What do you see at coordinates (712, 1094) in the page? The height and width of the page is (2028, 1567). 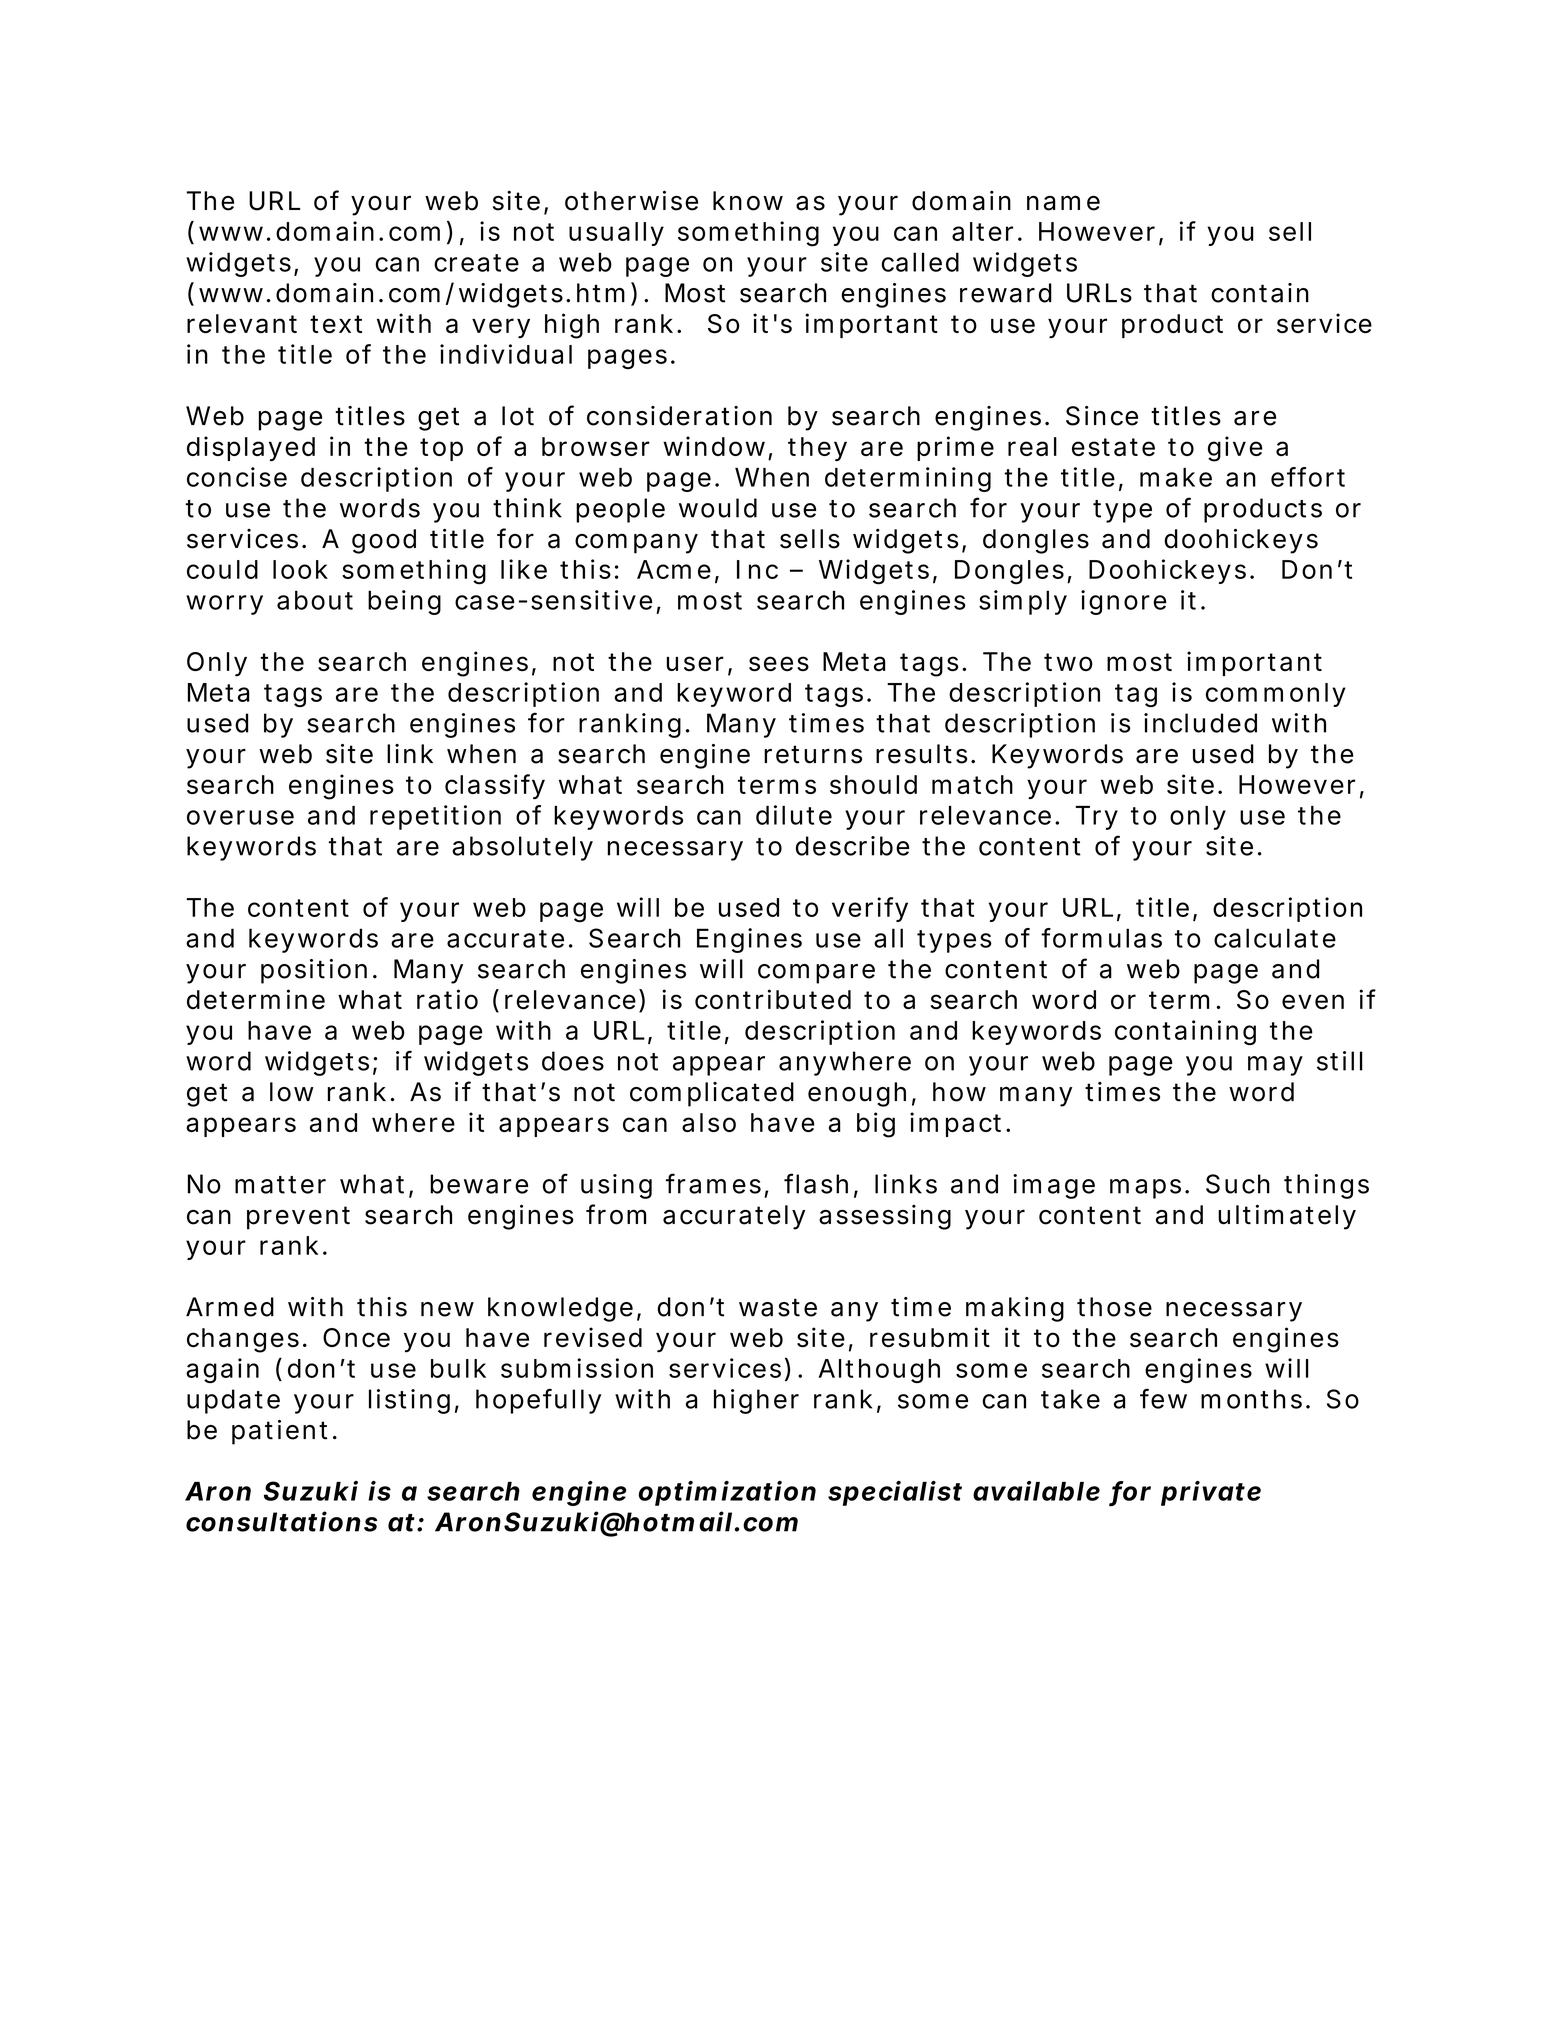 I see `complicated` at bounding box center [712, 1094].
